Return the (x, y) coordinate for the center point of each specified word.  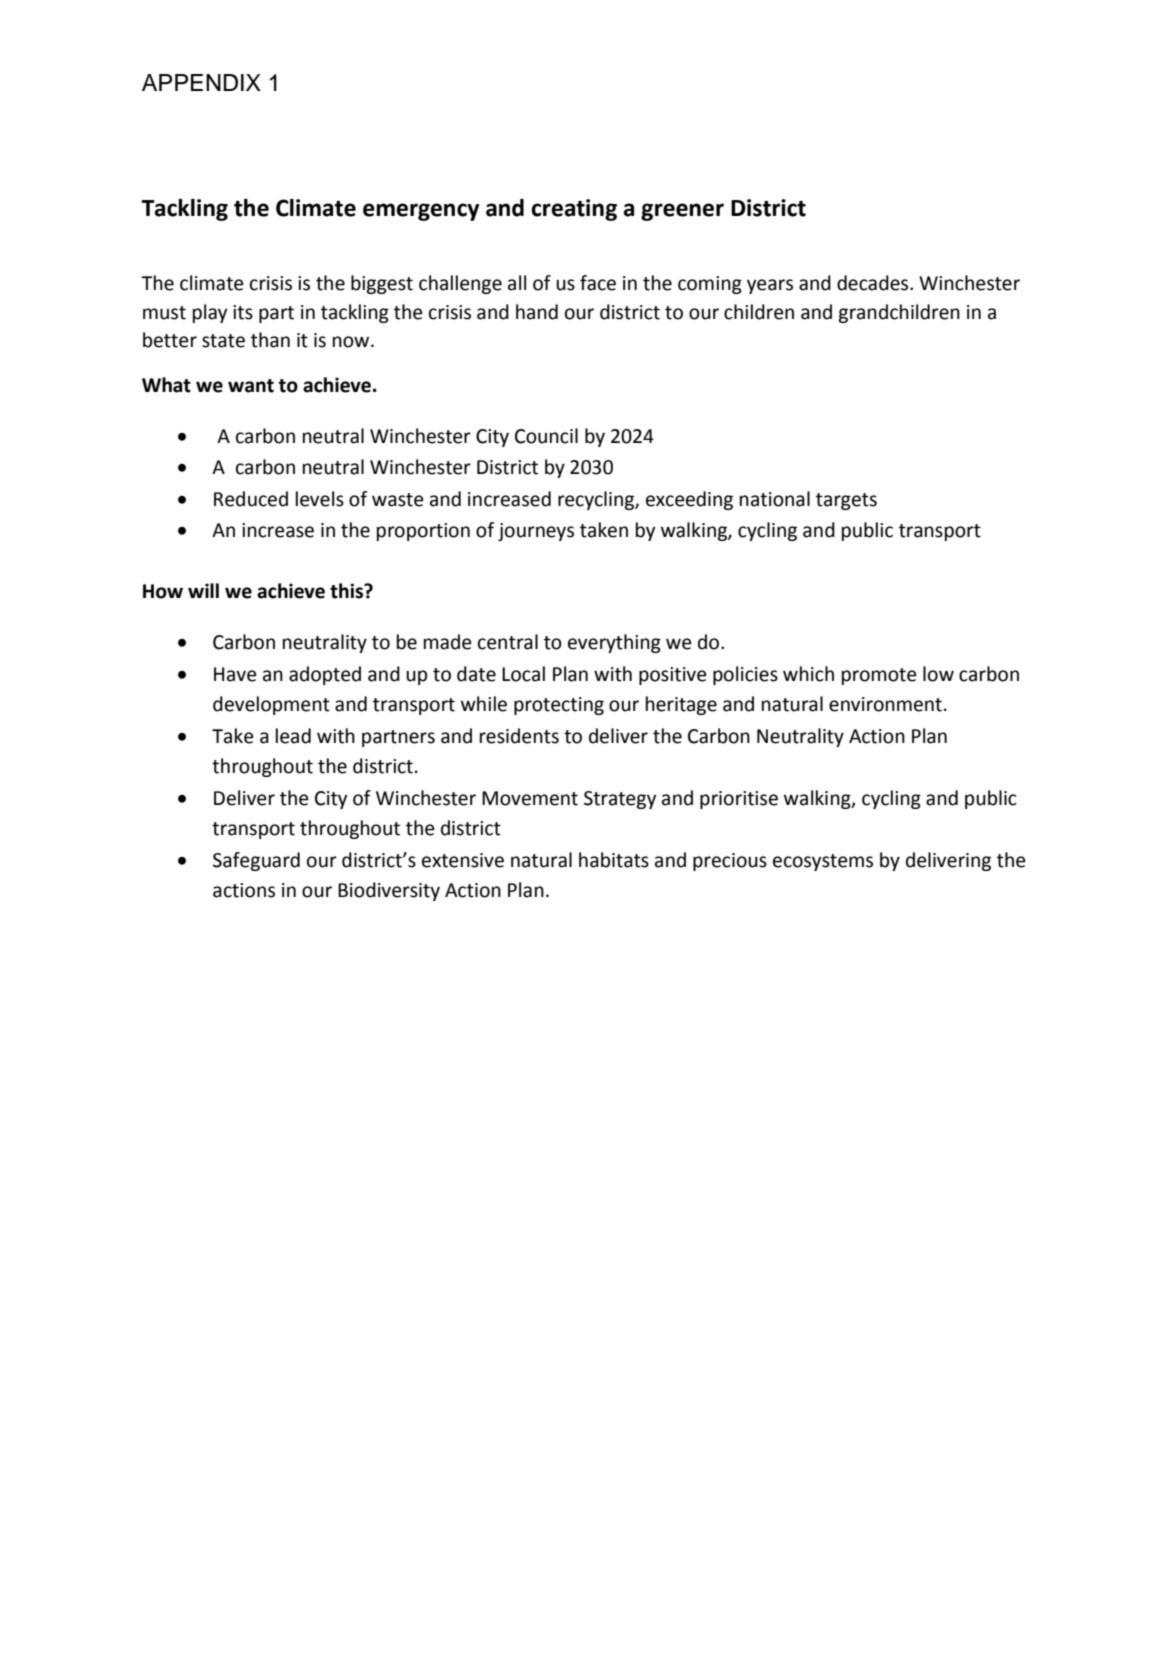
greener (682, 212)
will (203, 590)
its (243, 312)
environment (885, 704)
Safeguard (256, 861)
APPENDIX (201, 82)
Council (546, 436)
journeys (536, 532)
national (775, 499)
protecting (559, 706)
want (251, 386)
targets (846, 501)
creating (574, 210)
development (271, 705)
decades (874, 283)
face (598, 283)
